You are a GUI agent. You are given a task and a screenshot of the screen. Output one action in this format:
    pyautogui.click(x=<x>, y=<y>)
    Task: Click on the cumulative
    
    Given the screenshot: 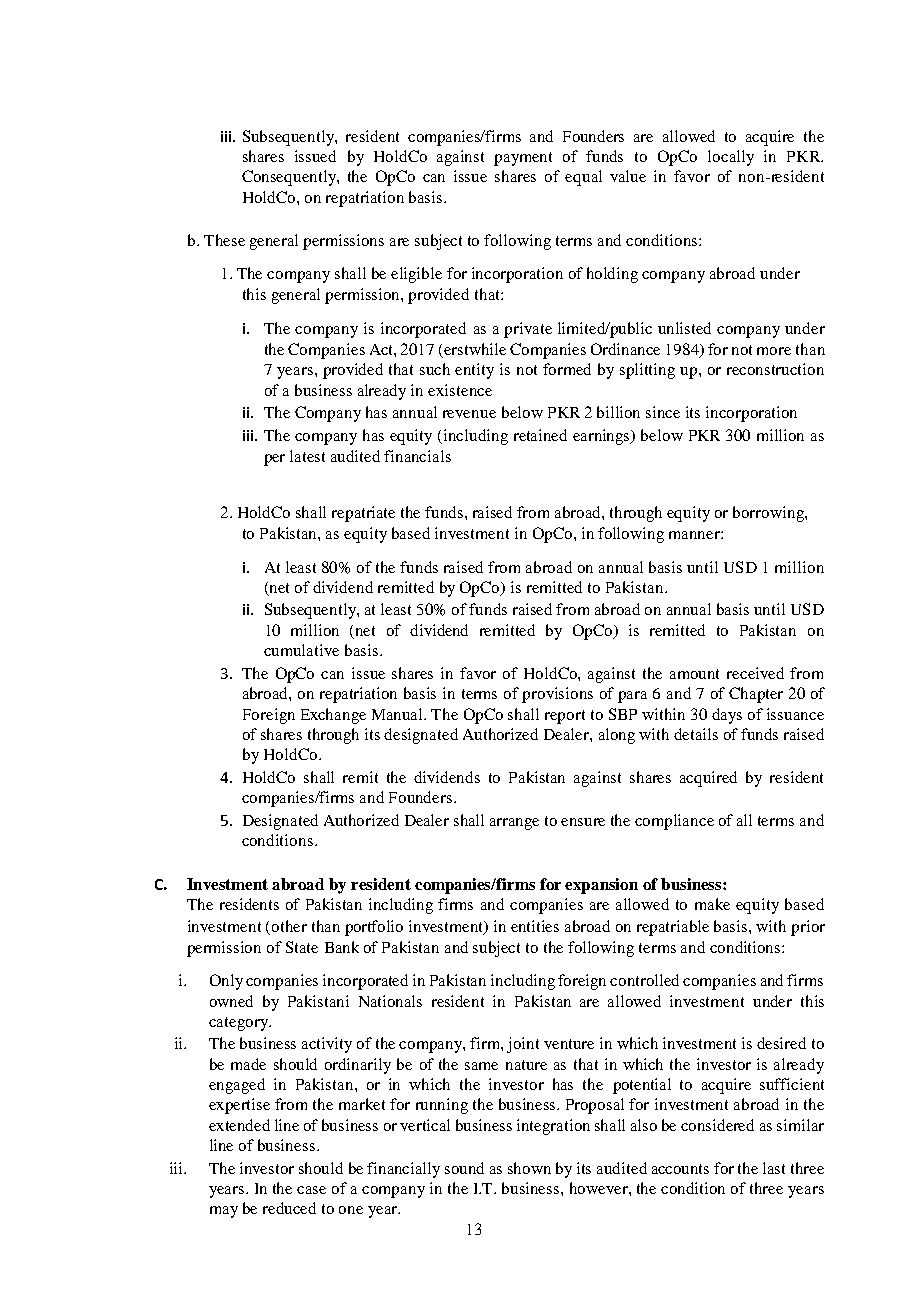 What is the action you would take?
    pyautogui.click(x=301, y=650)
